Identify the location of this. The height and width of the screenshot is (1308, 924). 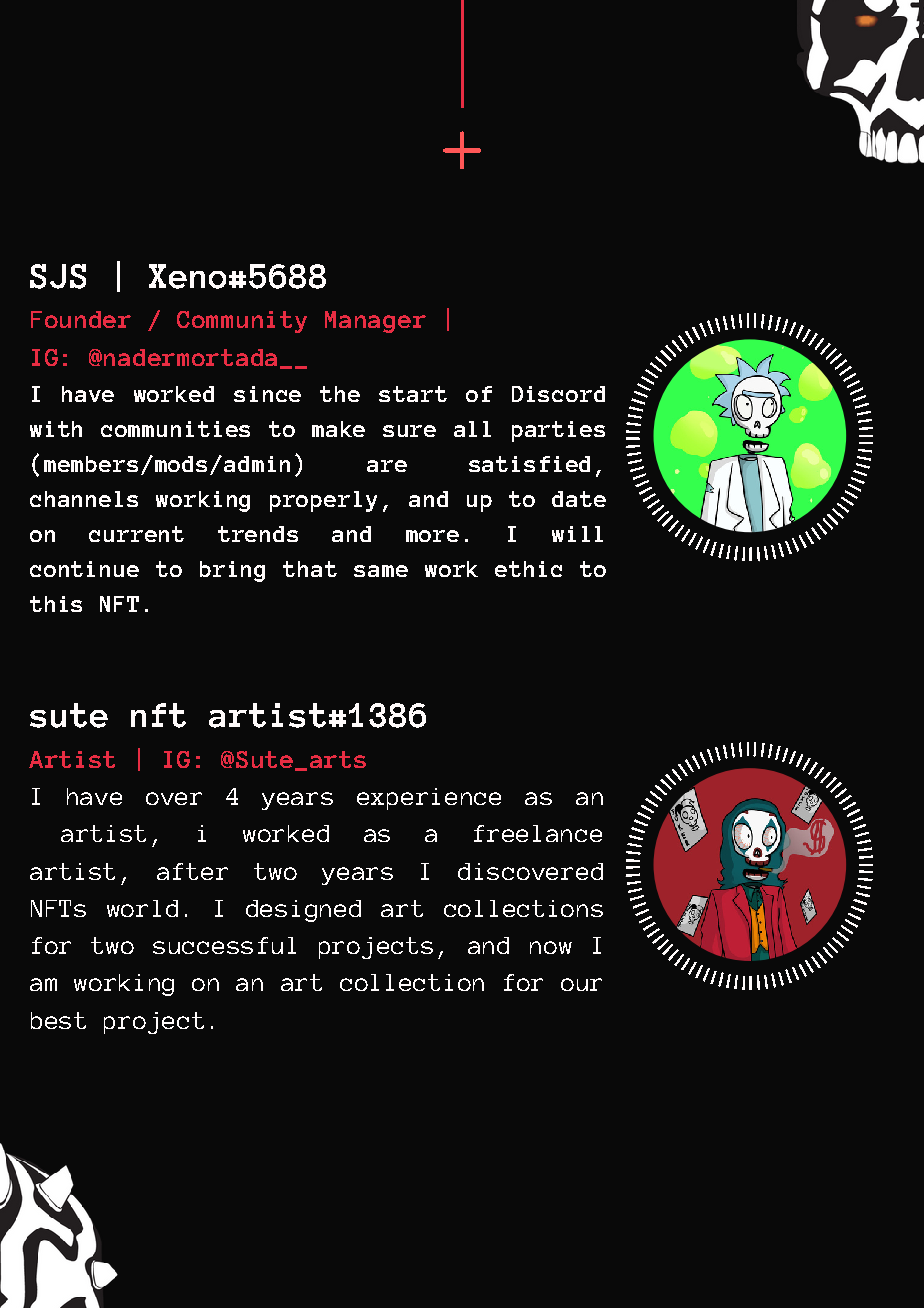
(56, 604).
